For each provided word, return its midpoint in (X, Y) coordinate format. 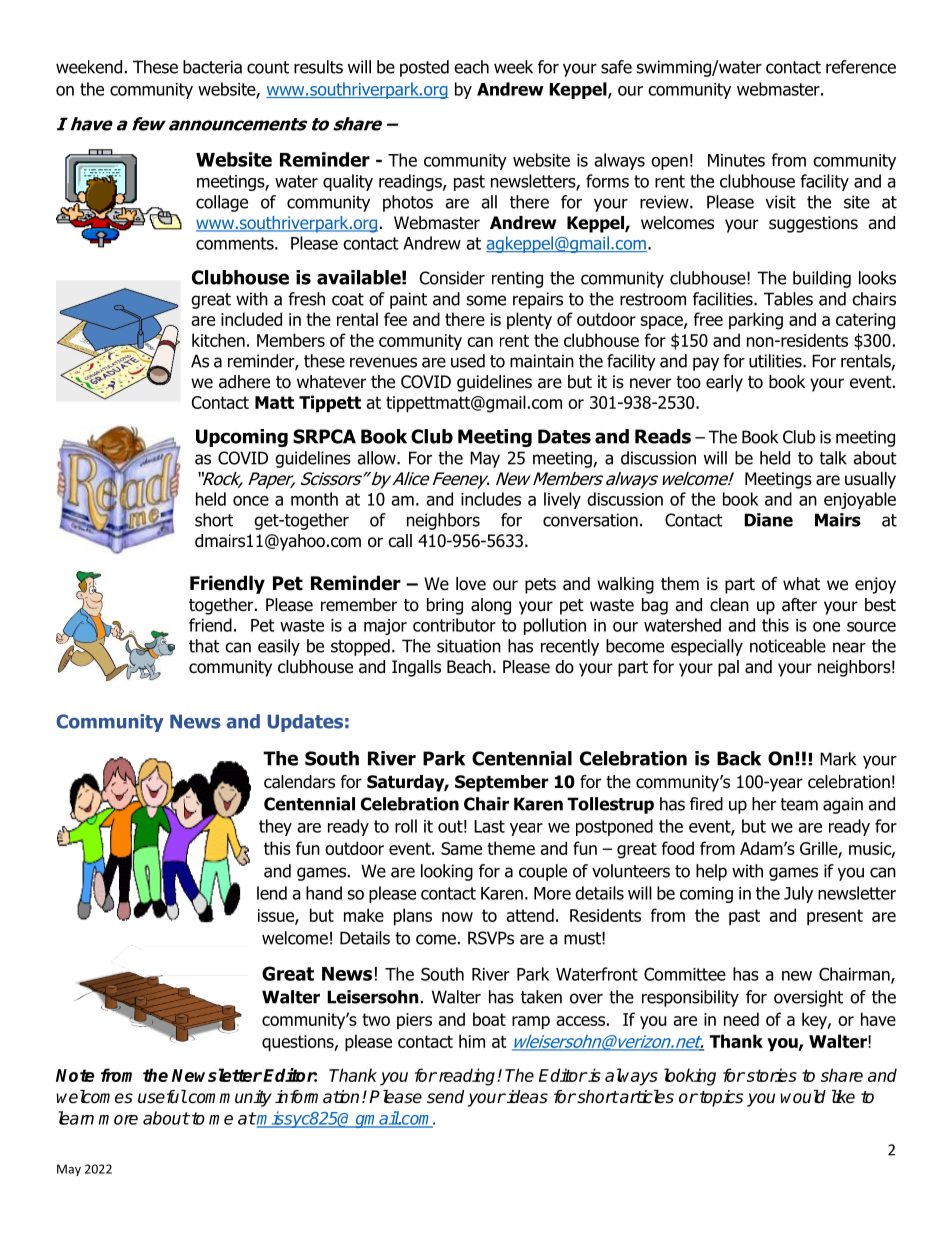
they (275, 827)
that (204, 646)
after (799, 605)
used (468, 361)
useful (162, 1097)
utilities (776, 361)
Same (461, 848)
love (471, 584)
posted (424, 68)
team (799, 804)
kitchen (218, 340)
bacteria (212, 67)
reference (861, 67)
